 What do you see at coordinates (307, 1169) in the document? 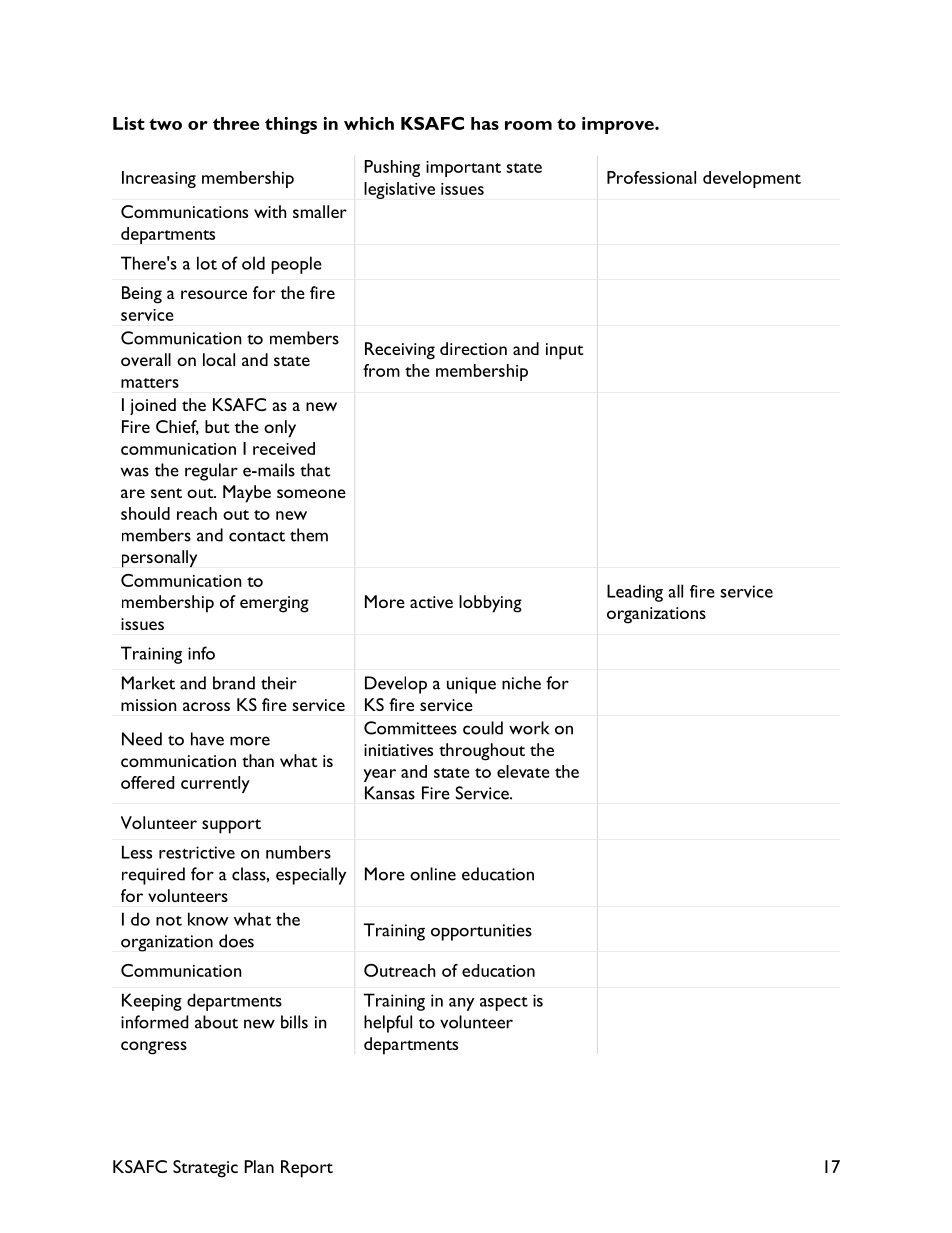
I see `Report` at bounding box center [307, 1169].
